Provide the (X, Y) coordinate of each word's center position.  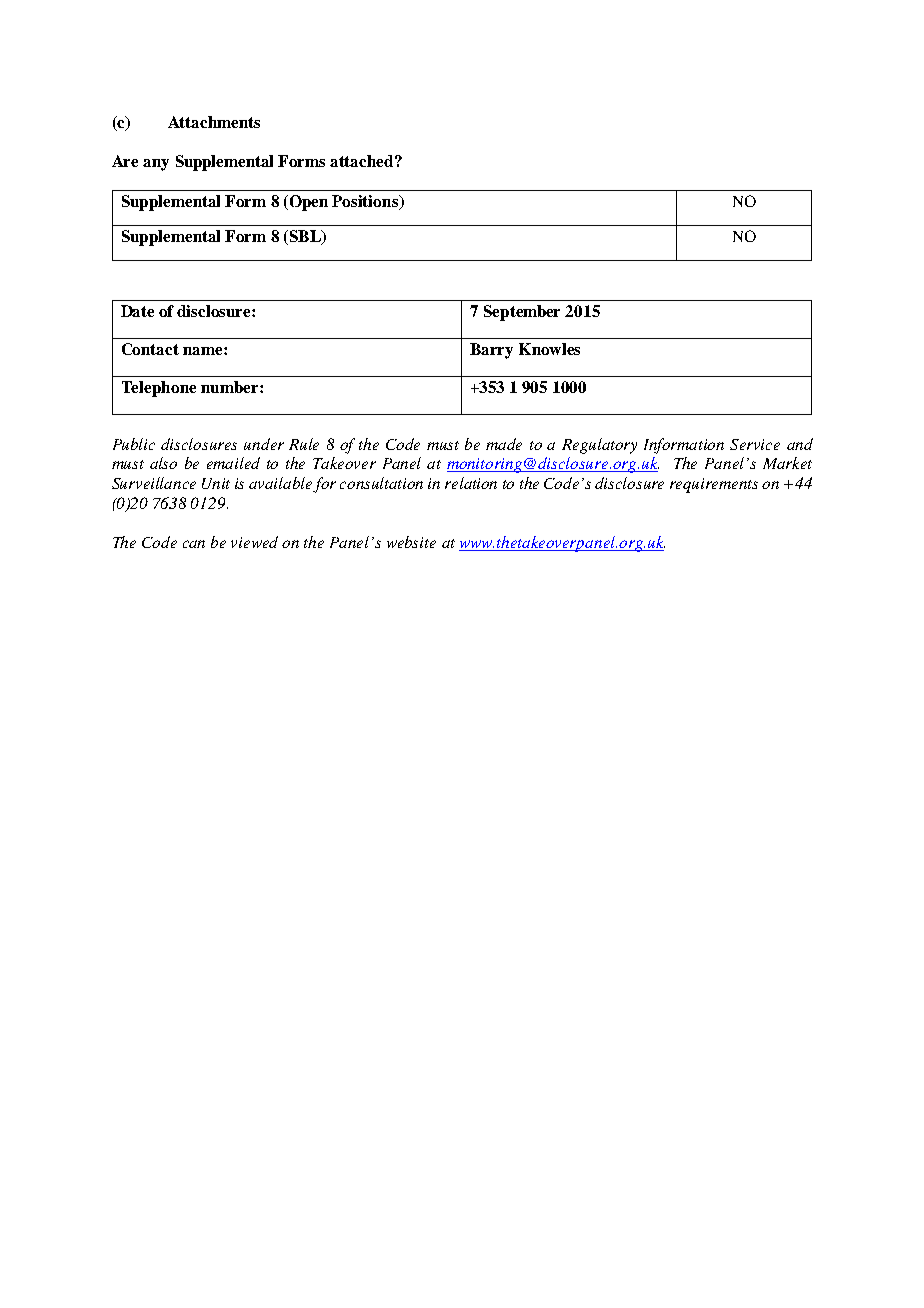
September (522, 313)
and (800, 444)
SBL (305, 237)
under (264, 444)
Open (307, 203)
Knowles (549, 349)
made (504, 444)
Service (755, 444)
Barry (491, 351)
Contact (150, 349)
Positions (366, 202)
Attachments (214, 122)
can (194, 544)
